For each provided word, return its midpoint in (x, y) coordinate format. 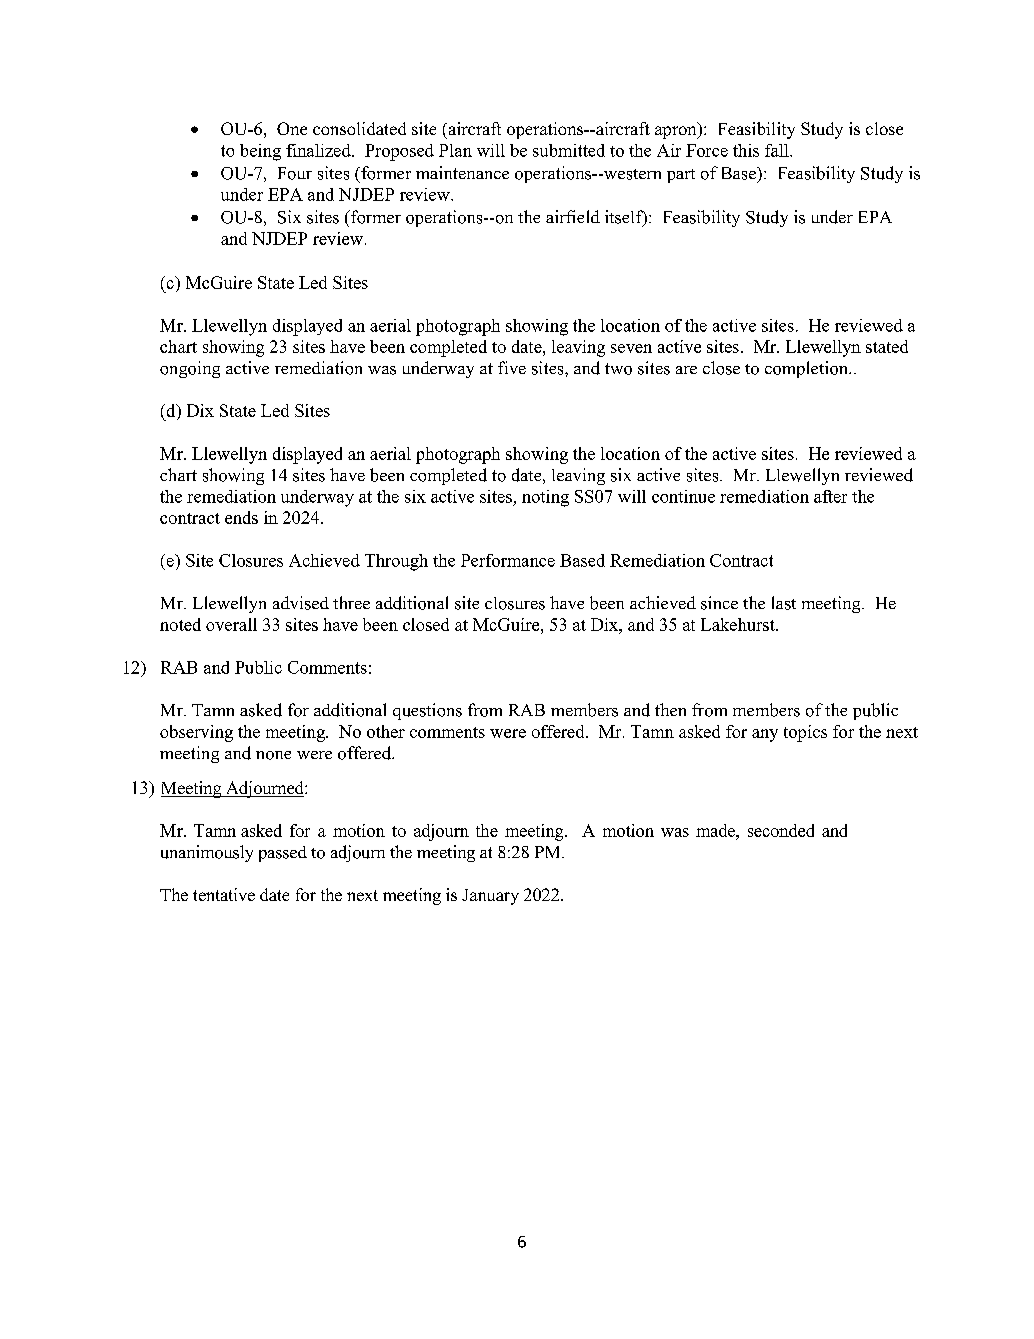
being (260, 152)
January (490, 897)
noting (545, 498)
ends (241, 517)
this (746, 150)
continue (683, 496)
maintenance (462, 172)
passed (283, 854)
